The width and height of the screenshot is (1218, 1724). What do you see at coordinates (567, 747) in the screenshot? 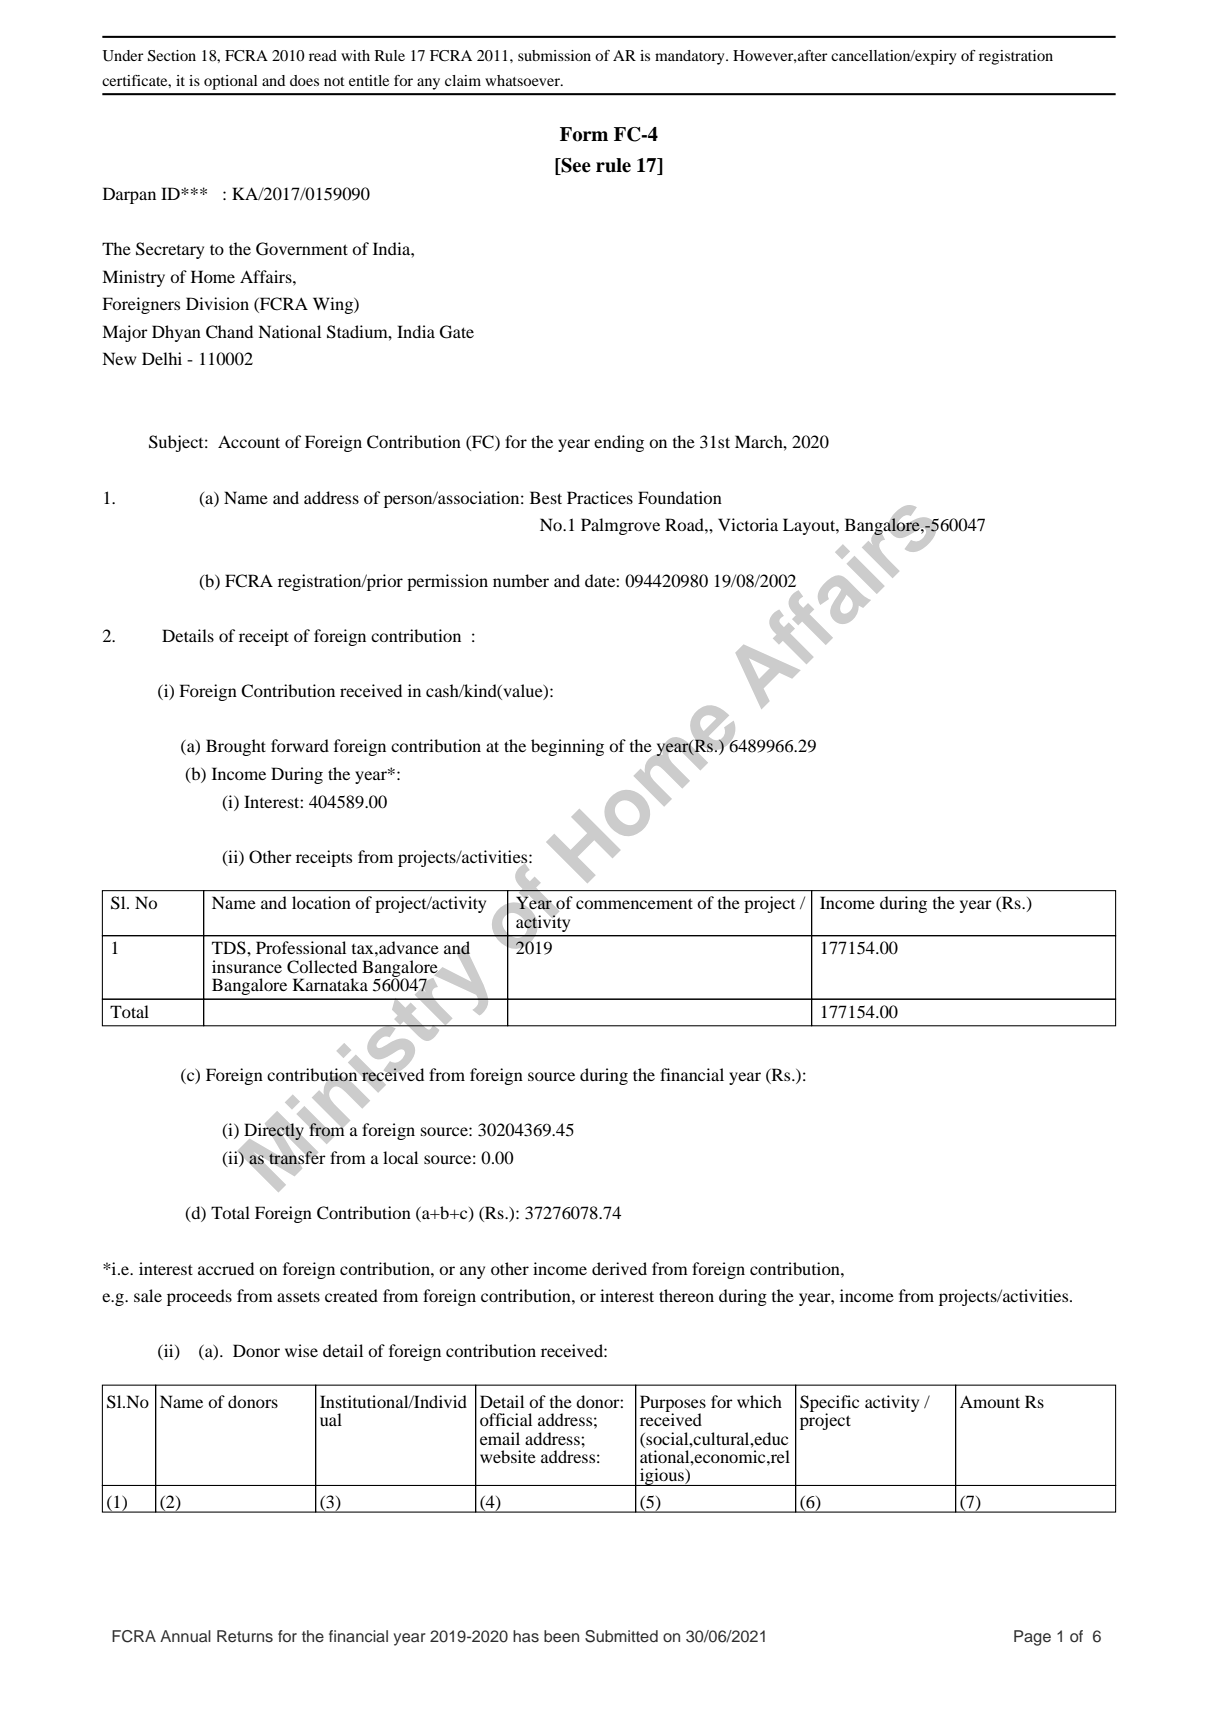
I see `beginning` at bounding box center [567, 747].
